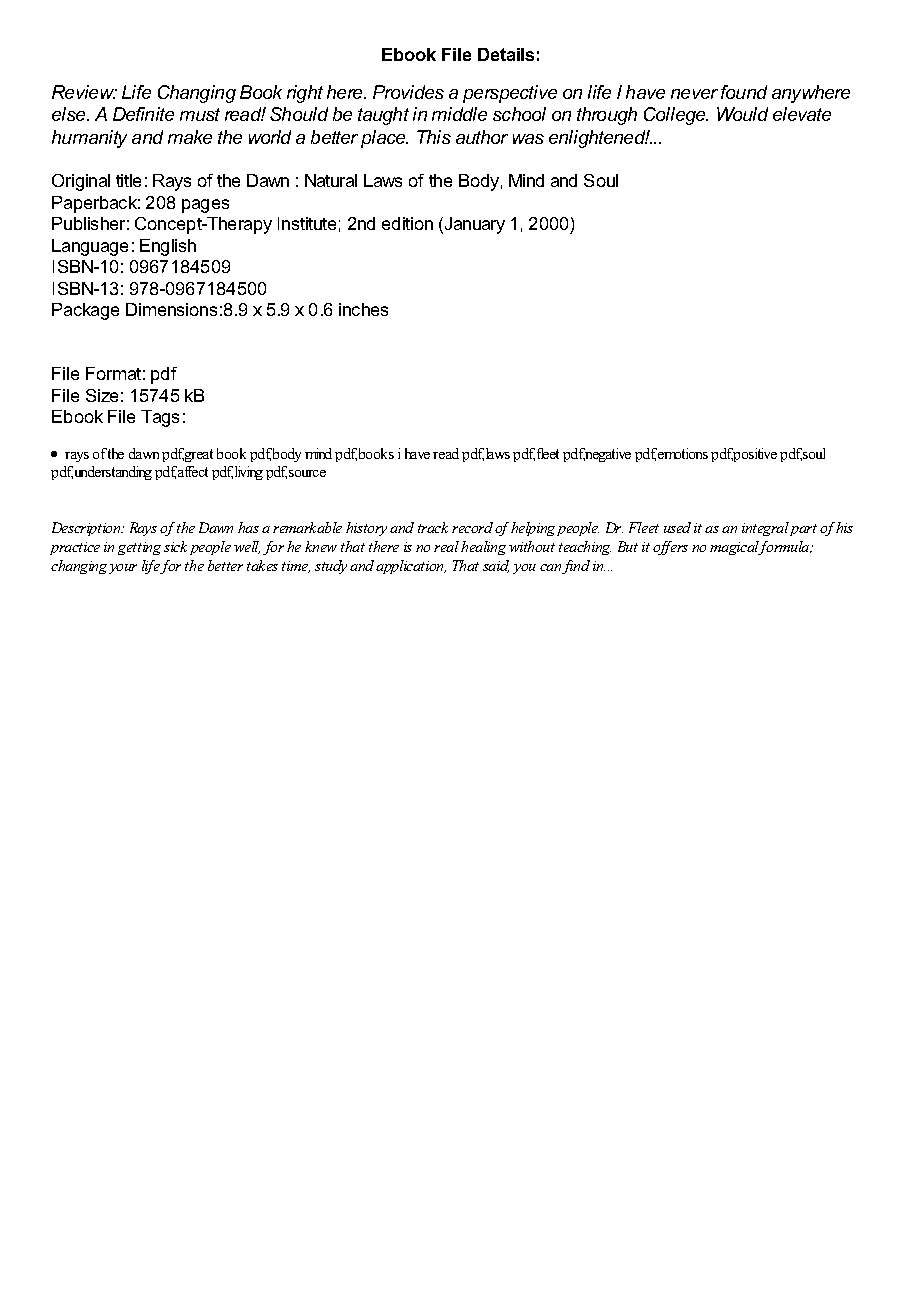 The image size is (924, 1308). What do you see at coordinates (363, 309) in the screenshot?
I see `inches` at bounding box center [363, 309].
